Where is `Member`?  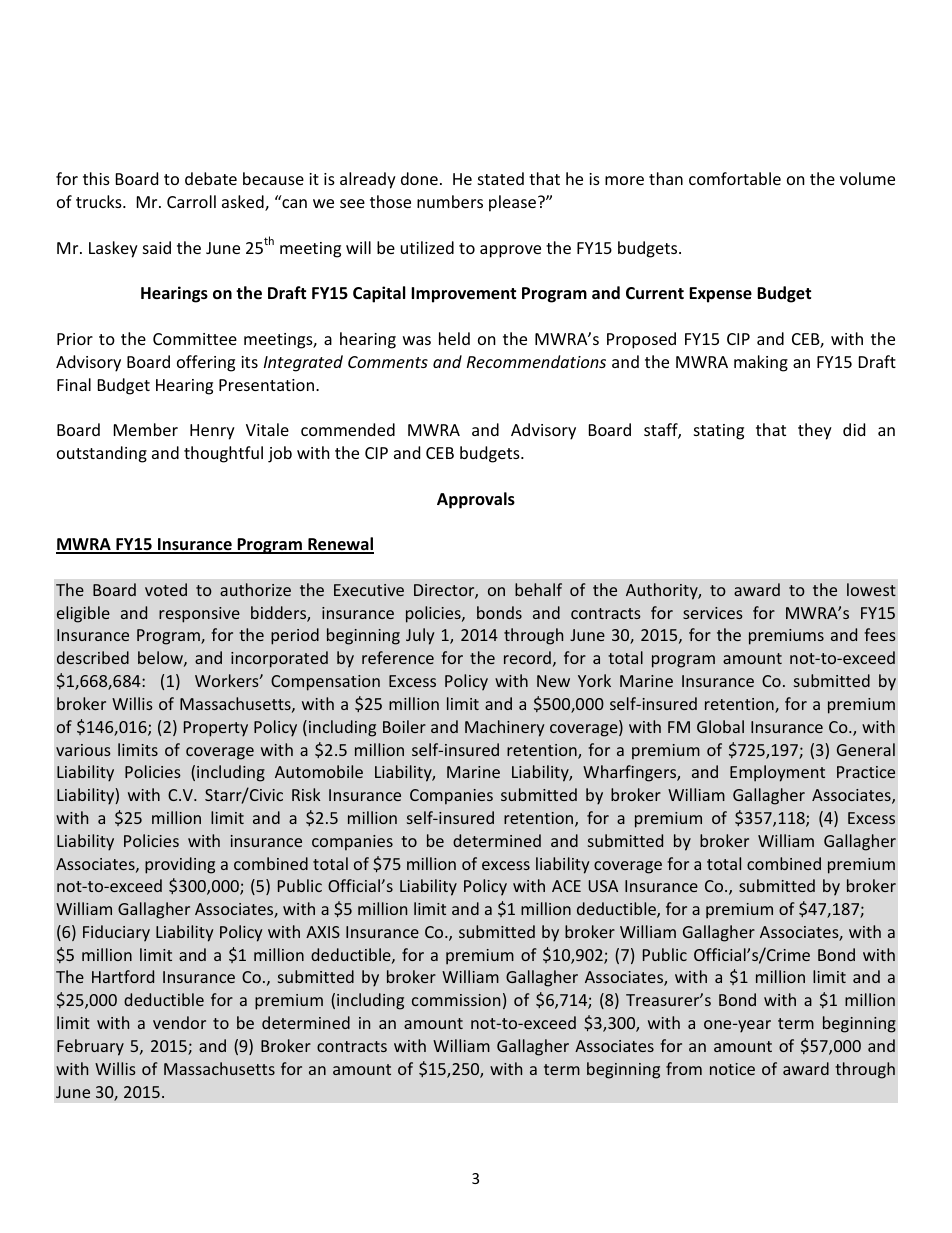
Member is located at coordinates (146, 429).
